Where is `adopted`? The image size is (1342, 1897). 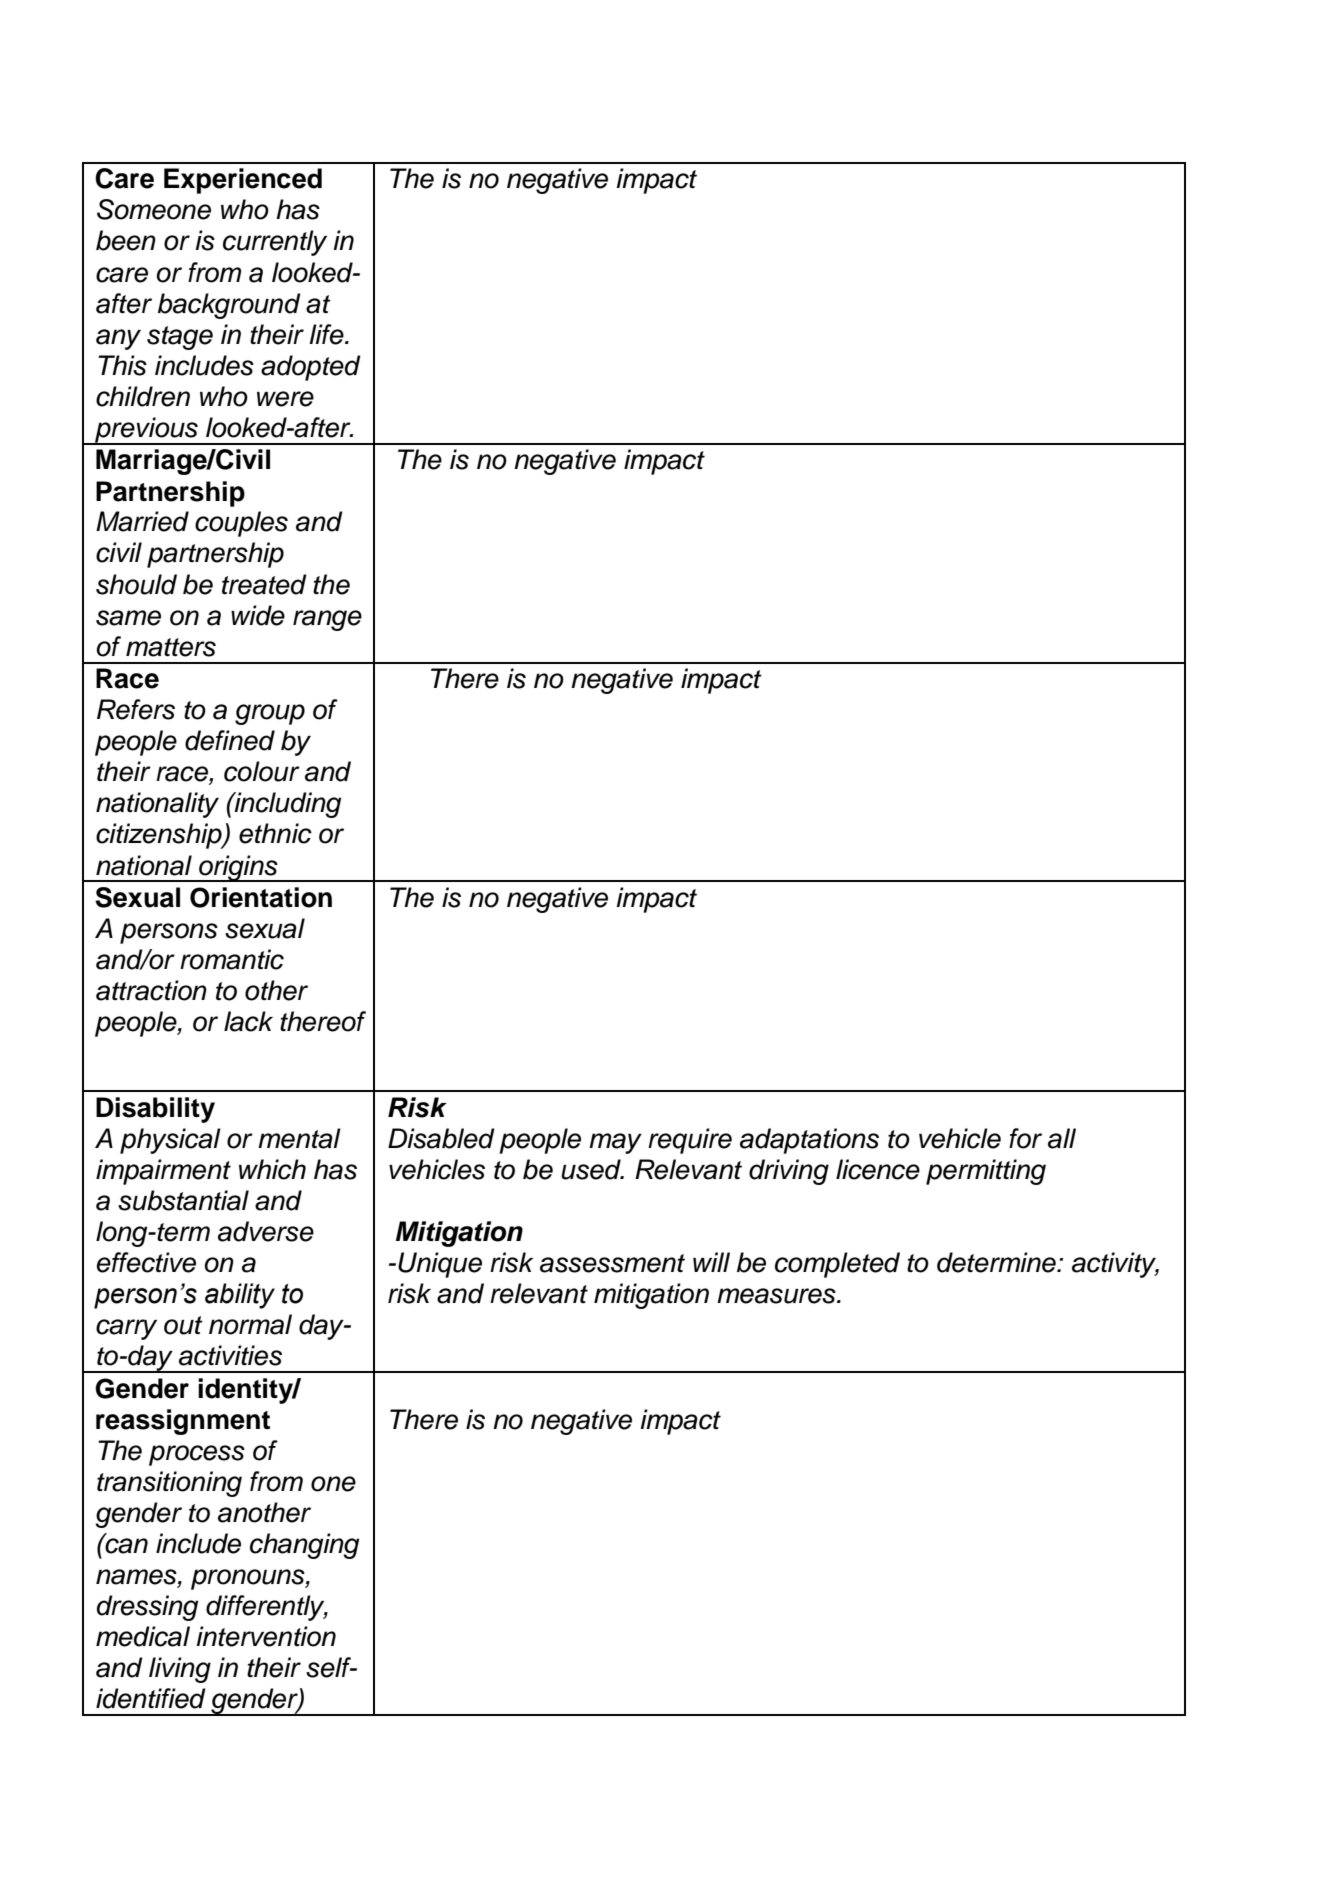 adopted is located at coordinates (311, 368).
